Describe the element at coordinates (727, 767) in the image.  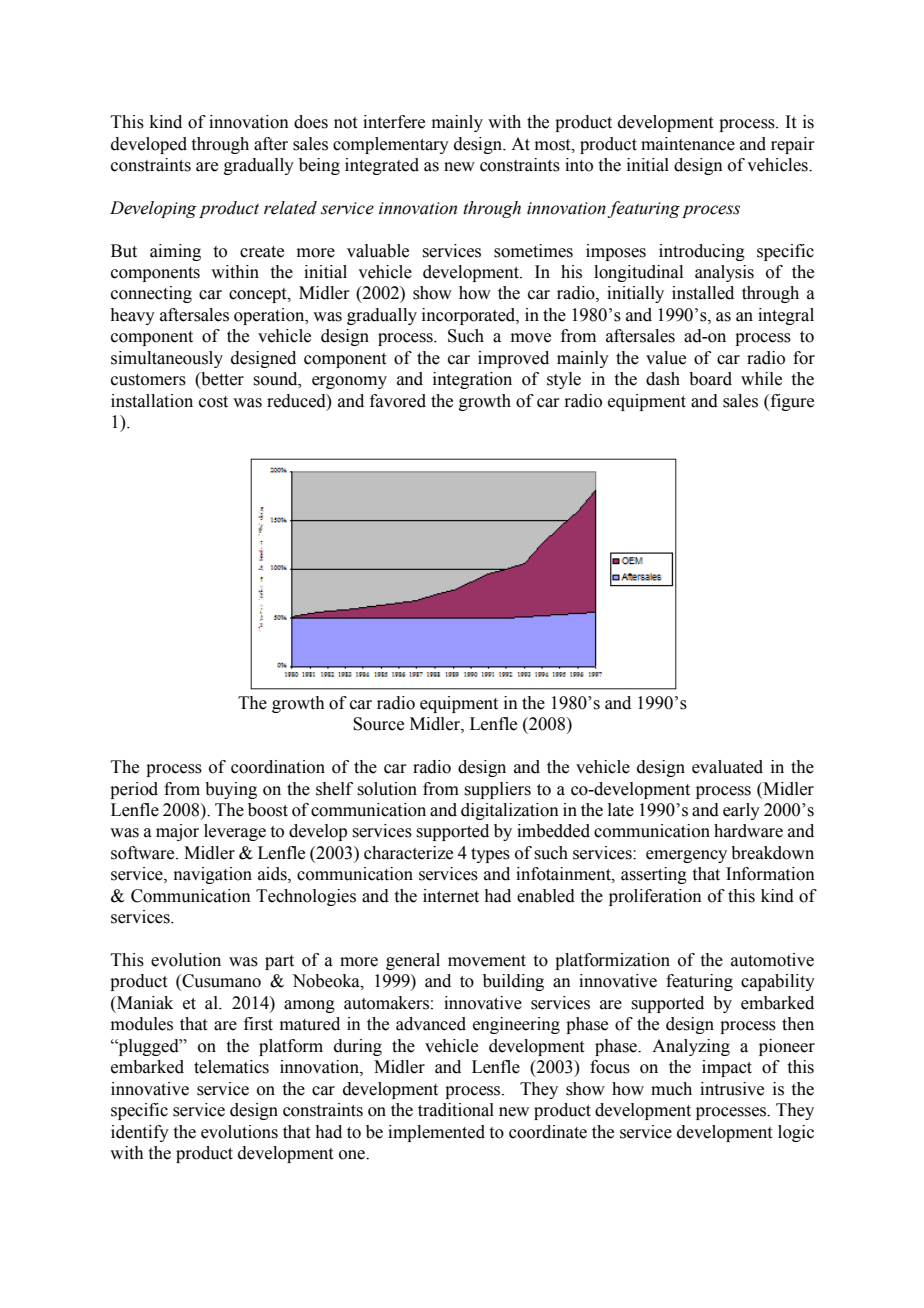
I see `evaluated` at that location.
